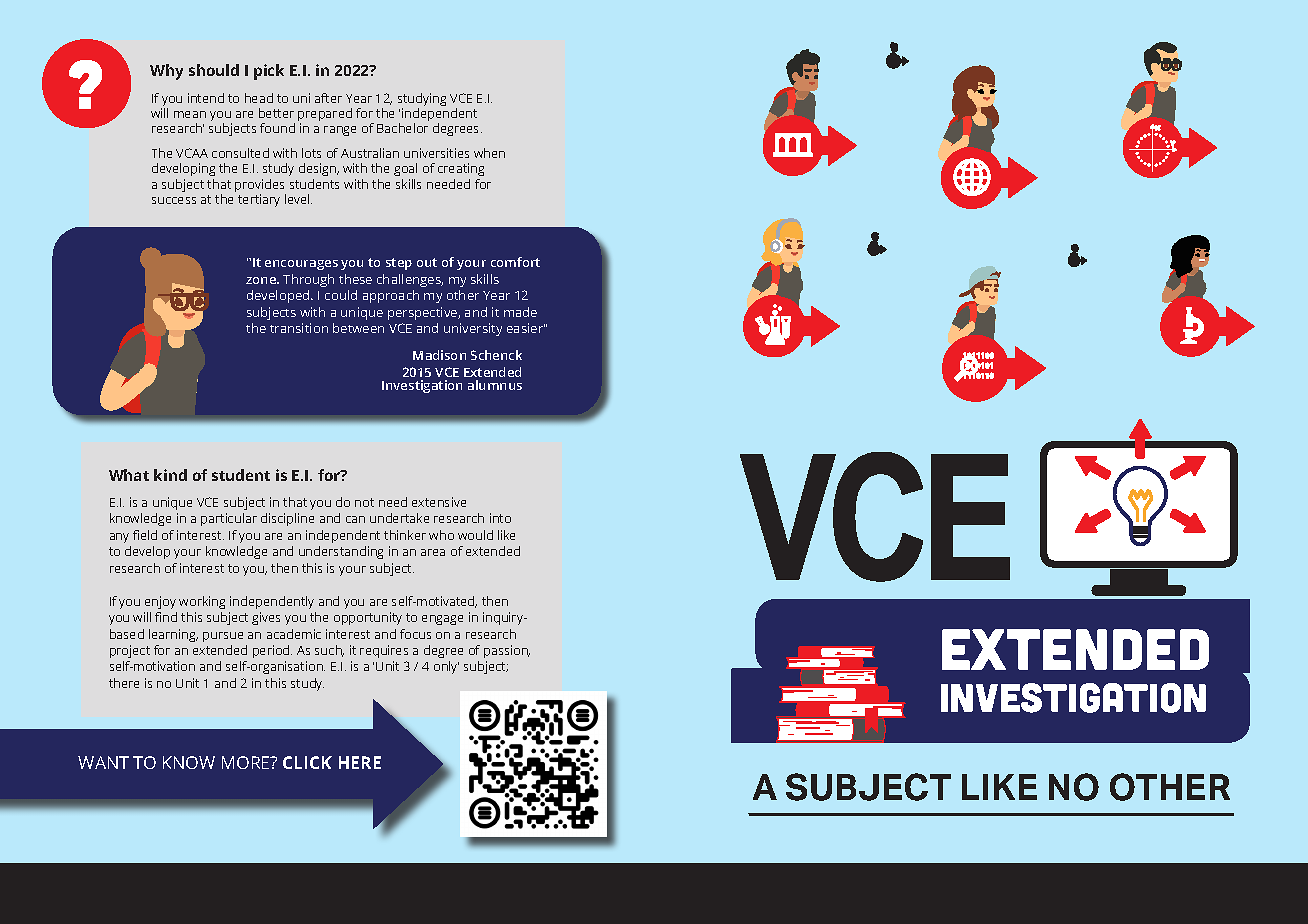  Describe the element at coordinates (328, 98) in the screenshot. I see `after` at that location.
